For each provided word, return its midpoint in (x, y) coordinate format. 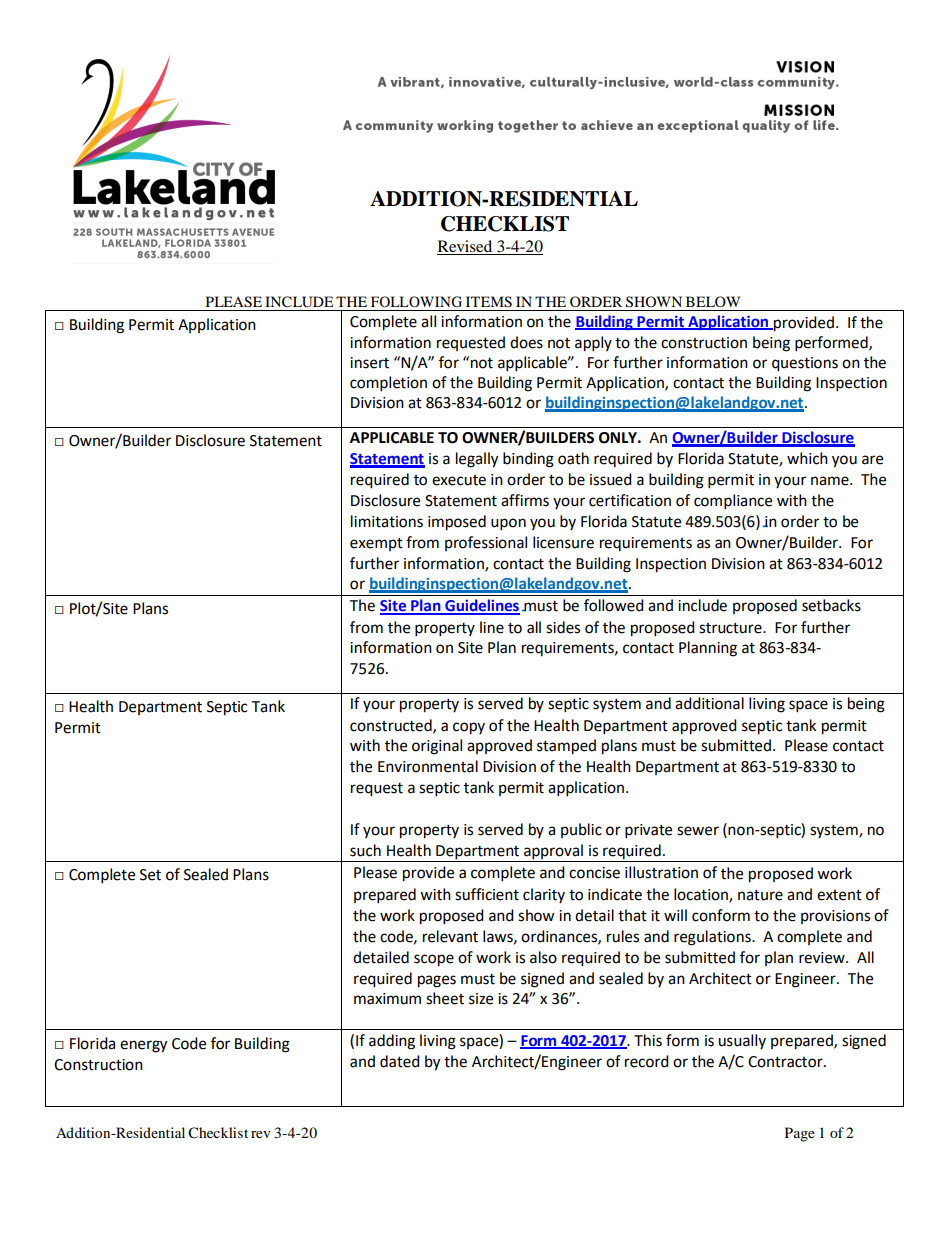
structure (731, 628)
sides (563, 627)
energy (143, 1046)
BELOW (713, 301)
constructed (392, 726)
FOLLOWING (416, 302)
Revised (466, 247)
